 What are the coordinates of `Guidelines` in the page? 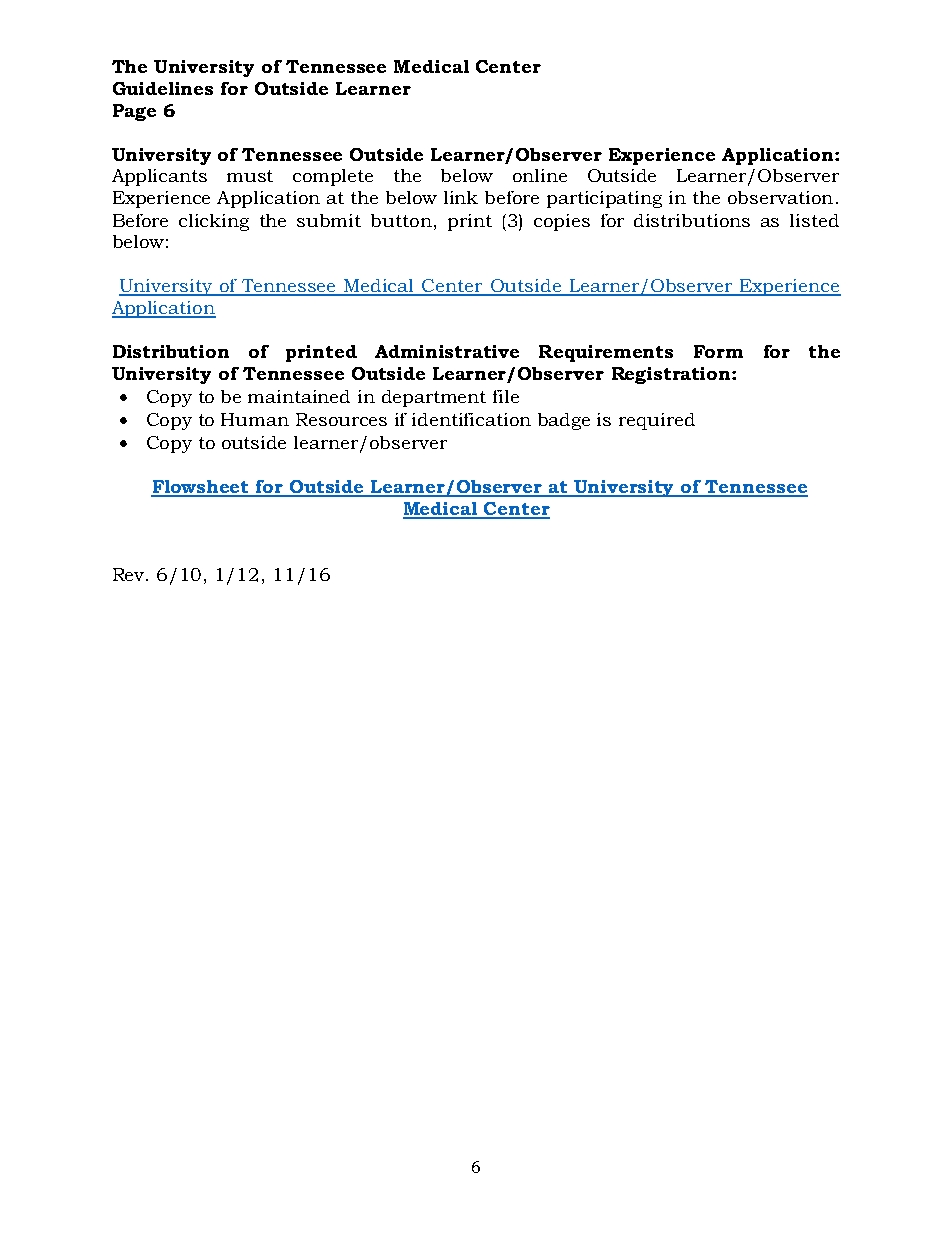 It's located at (163, 88).
